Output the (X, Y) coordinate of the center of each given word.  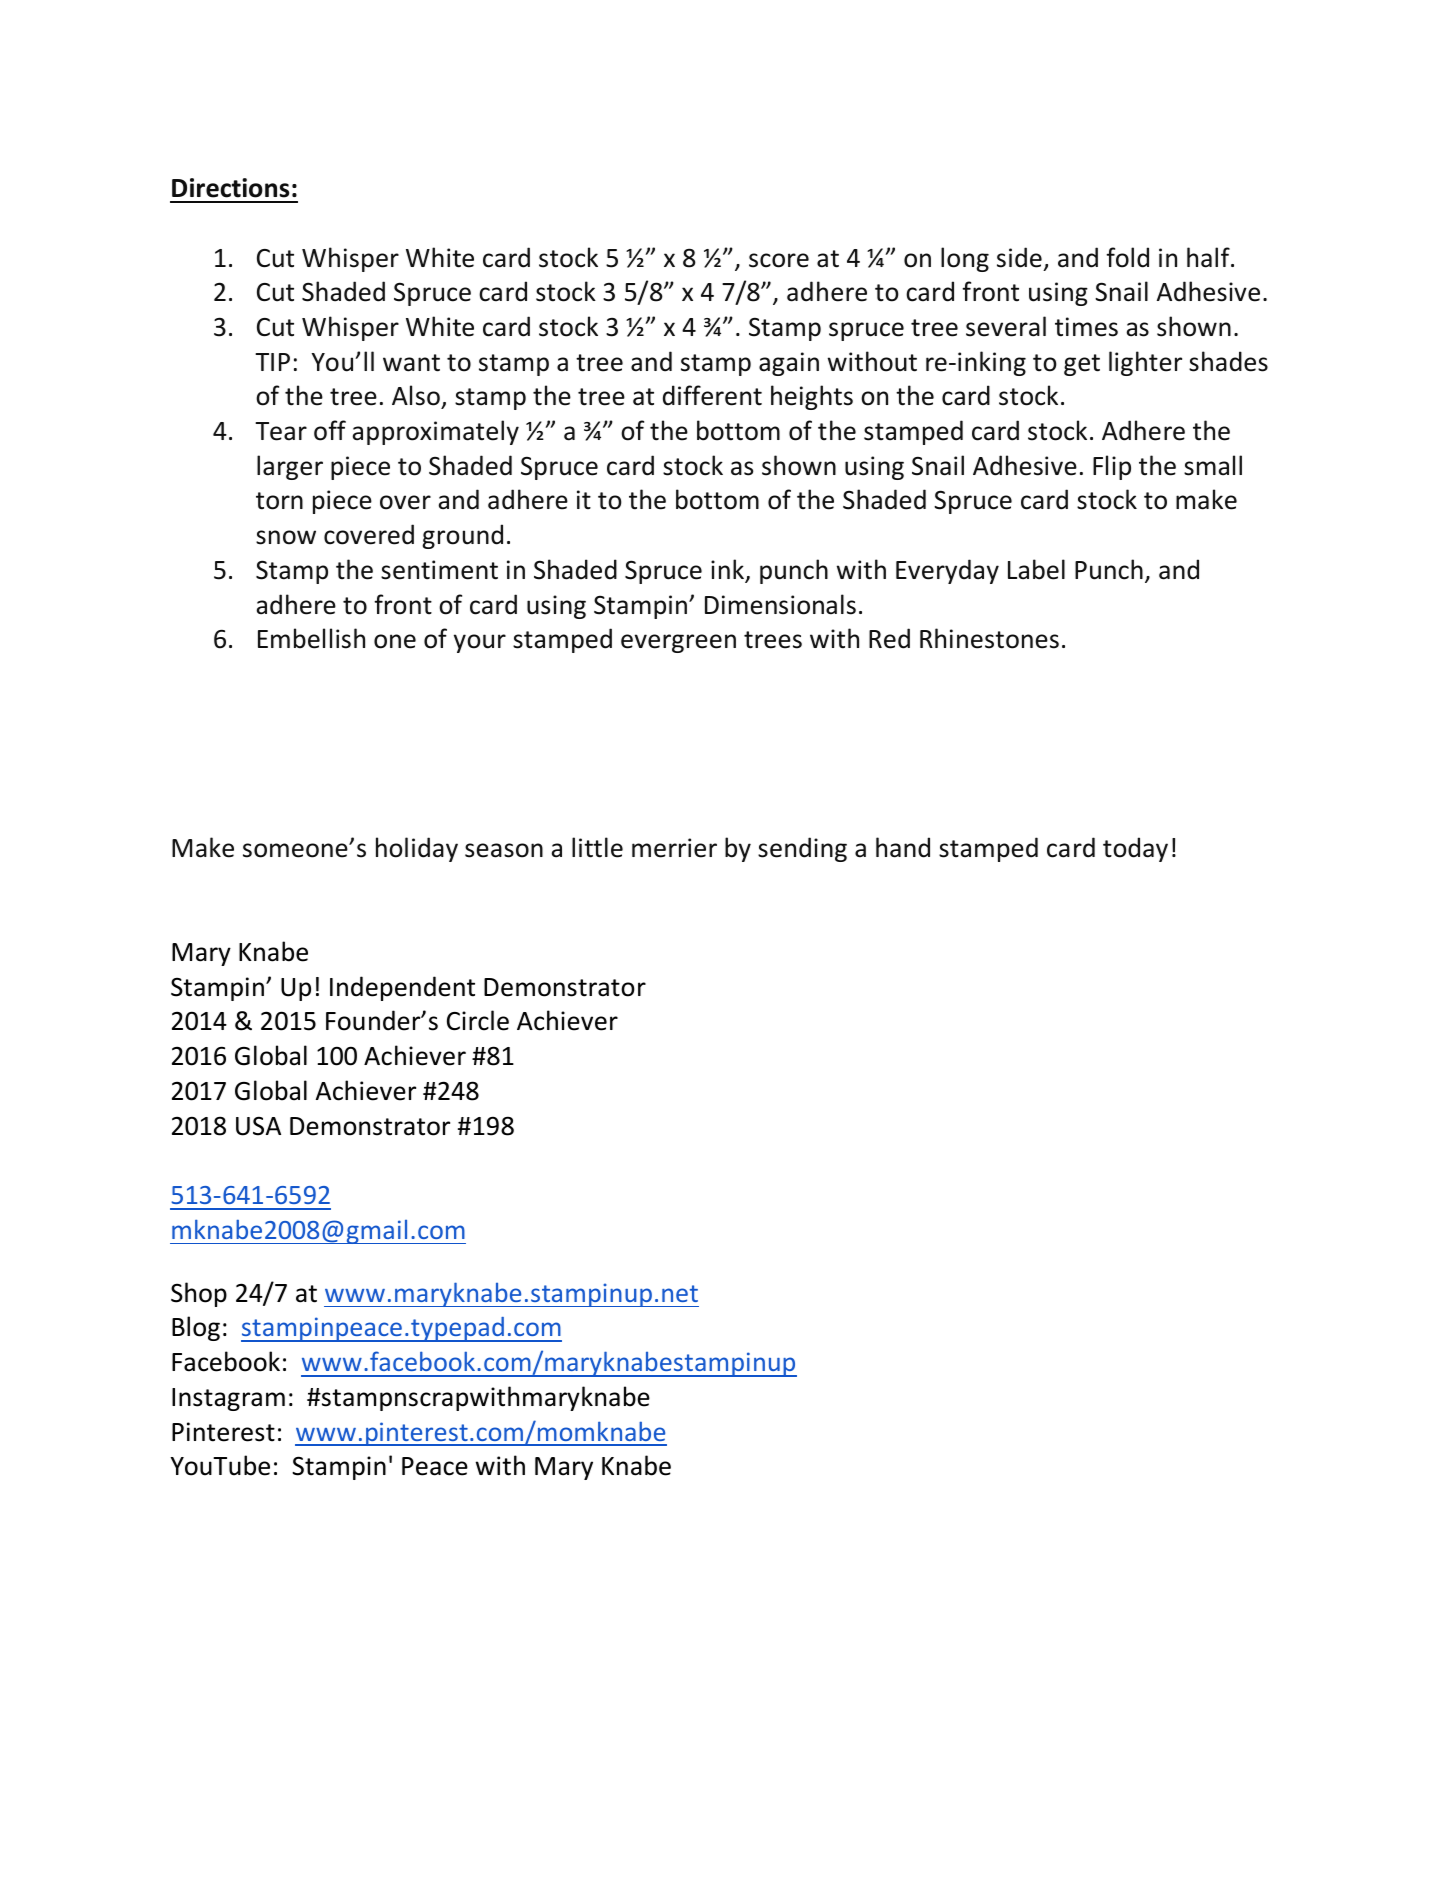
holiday (417, 849)
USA (258, 1126)
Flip (1112, 467)
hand (903, 847)
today (1135, 849)
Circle (478, 1020)
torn (279, 501)
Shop (199, 1294)
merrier (674, 848)
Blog (196, 1328)
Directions (230, 188)
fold (1127, 257)
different (712, 395)
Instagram (228, 1399)
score (779, 260)
